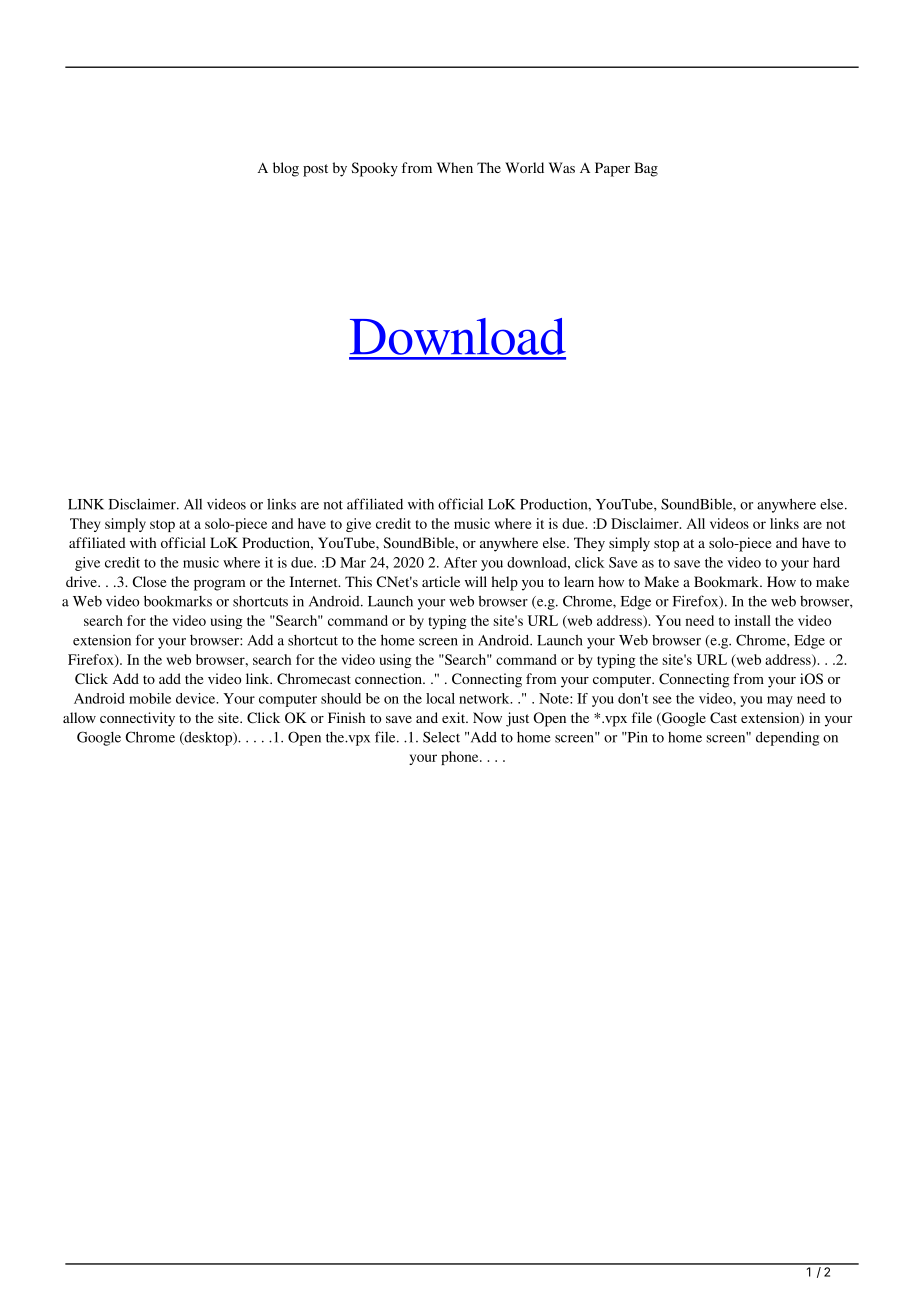  I want to click on When, so click(455, 167).
